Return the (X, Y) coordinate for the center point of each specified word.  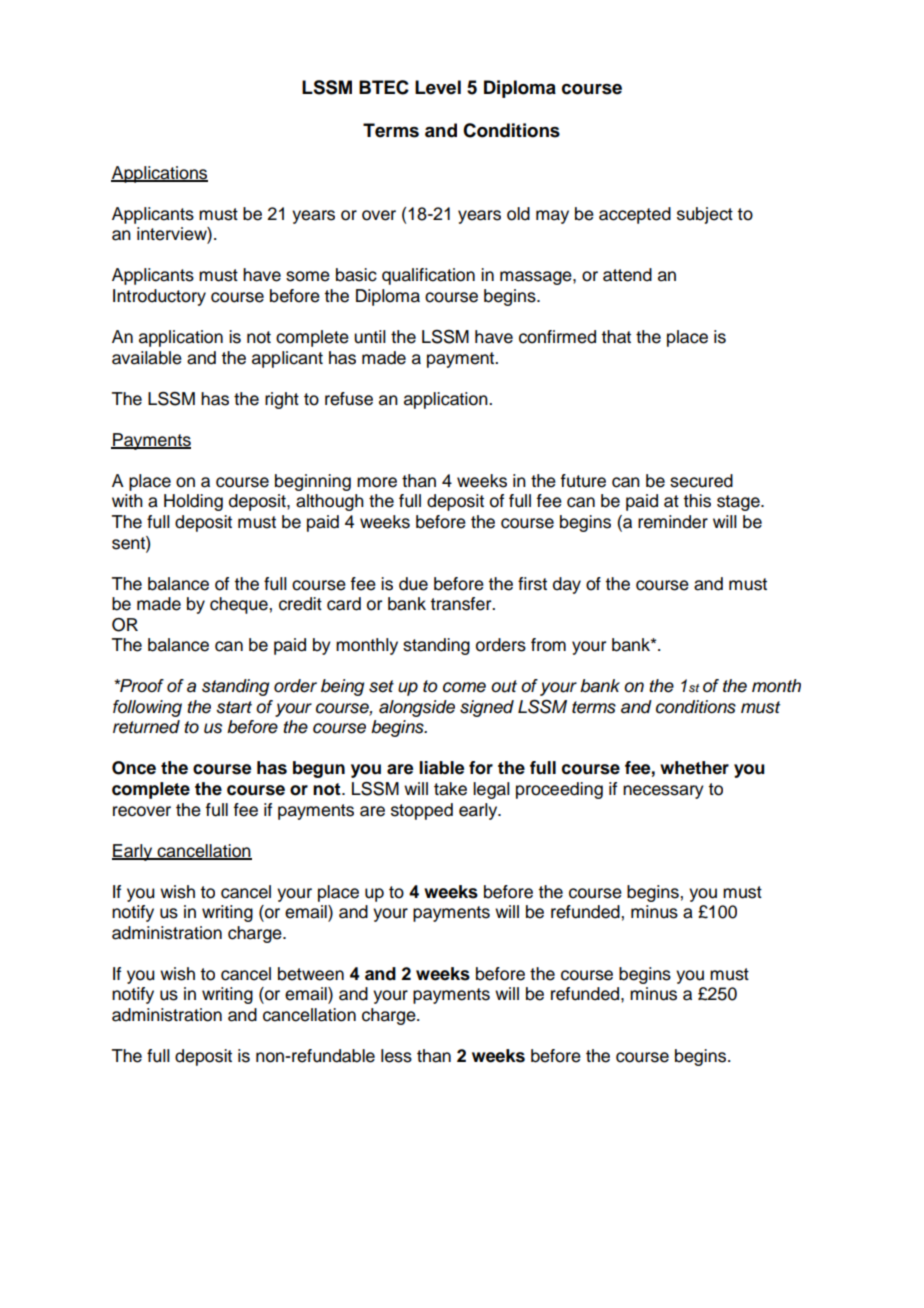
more (377, 482)
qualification (428, 276)
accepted (635, 215)
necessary (663, 792)
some (308, 276)
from (548, 645)
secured (701, 481)
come (464, 687)
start (234, 707)
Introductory (159, 297)
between (311, 974)
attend (627, 275)
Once (134, 768)
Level (438, 87)
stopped (422, 811)
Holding (193, 502)
